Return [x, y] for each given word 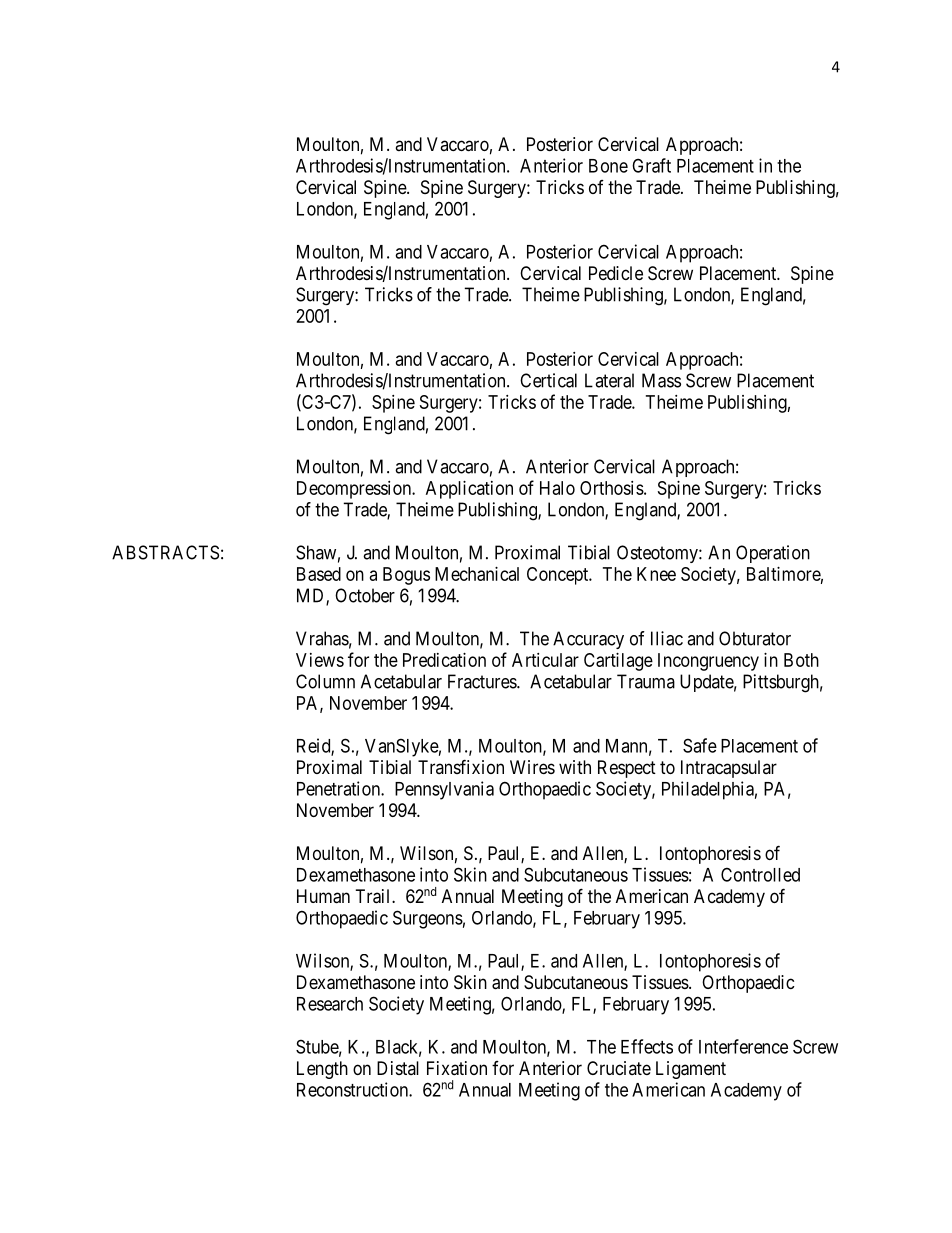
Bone [608, 166]
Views [320, 660]
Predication [444, 660]
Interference [743, 1046]
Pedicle [616, 273]
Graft [651, 165]
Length [322, 1070]
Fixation [457, 1068]
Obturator [755, 638]
